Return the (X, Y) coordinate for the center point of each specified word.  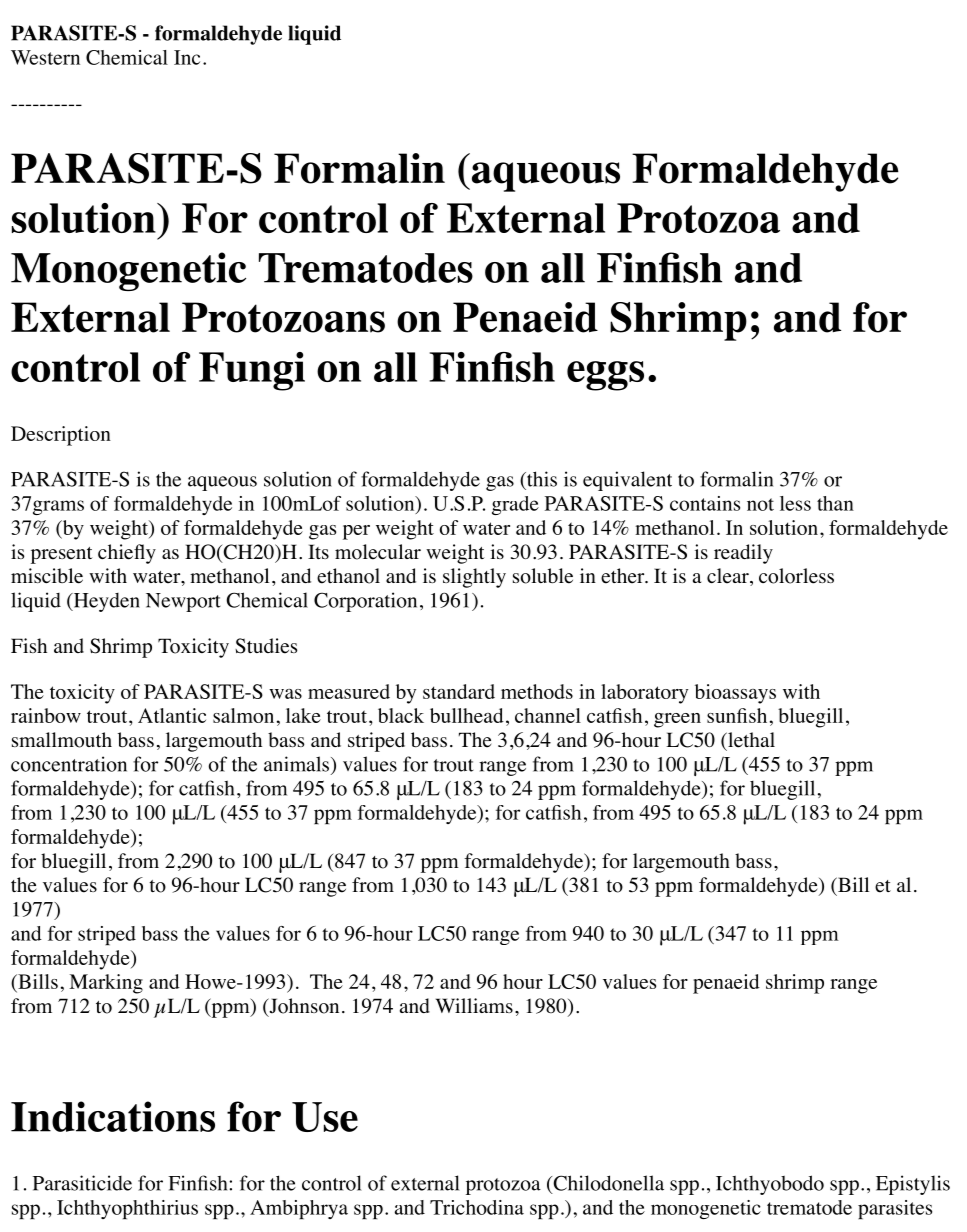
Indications (113, 1116)
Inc (187, 57)
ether (624, 576)
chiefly (127, 554)
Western (45, 57)
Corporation (365, 602)
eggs (605, 376)
